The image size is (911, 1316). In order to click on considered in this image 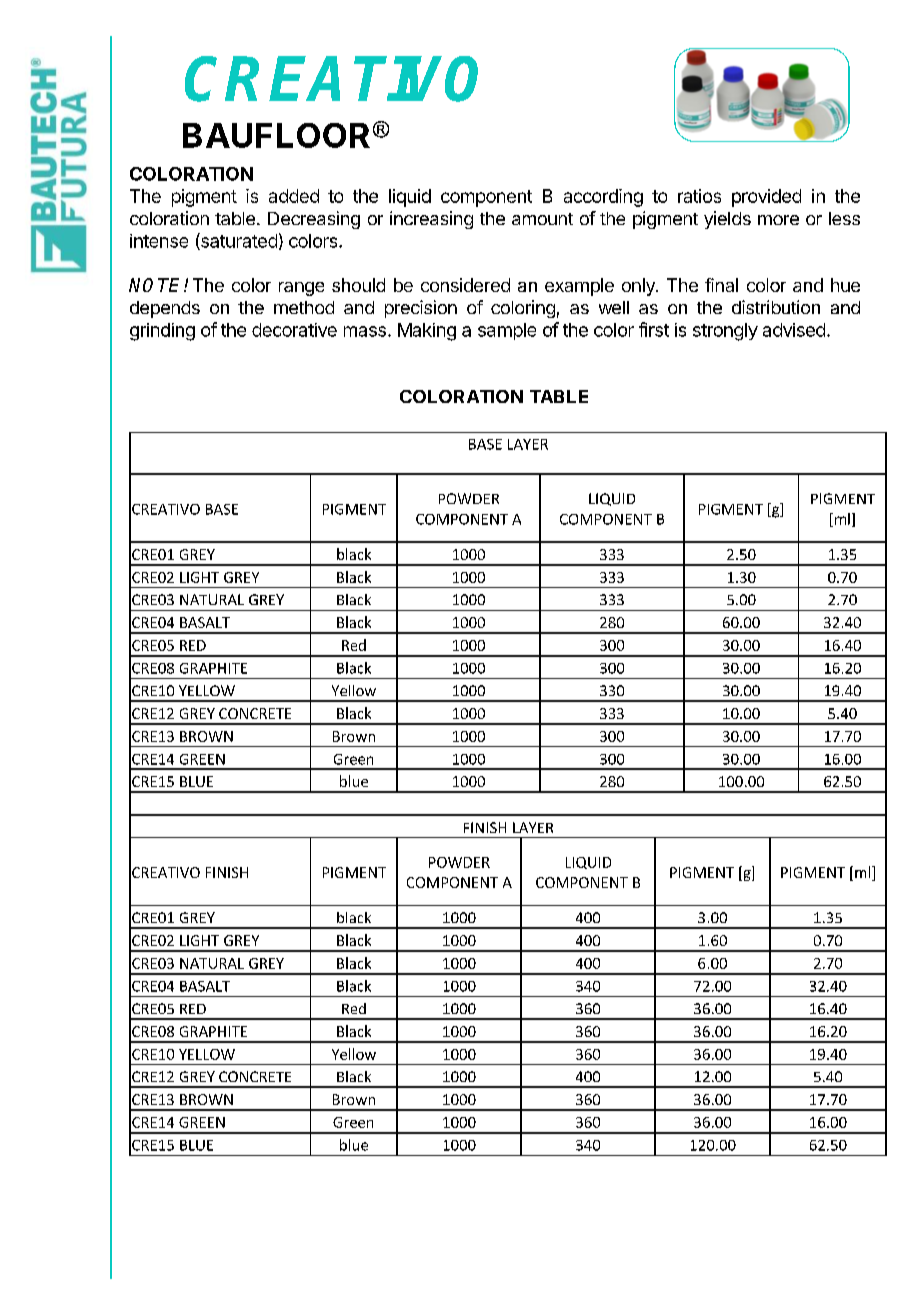, I will do `click(465, 285)`.
